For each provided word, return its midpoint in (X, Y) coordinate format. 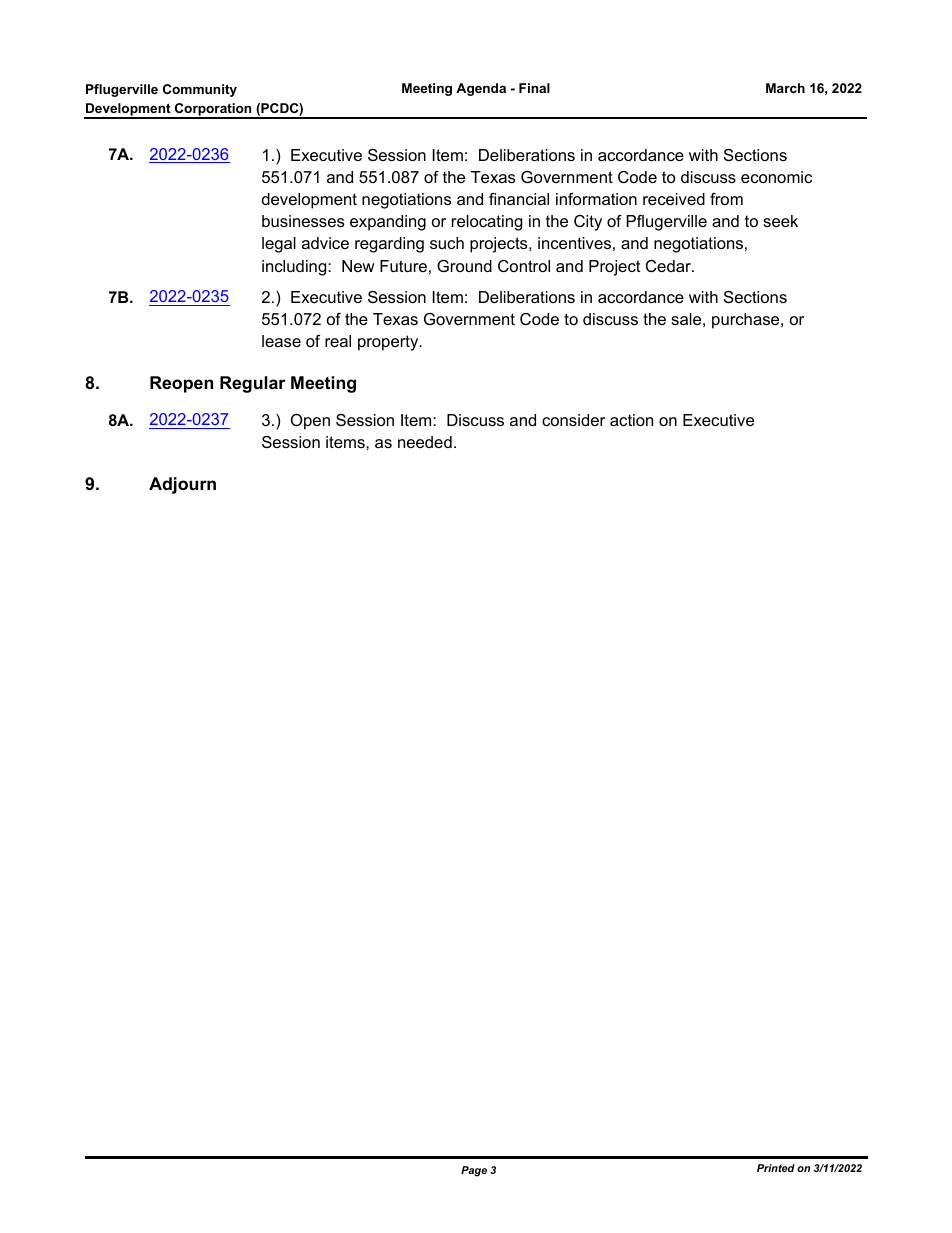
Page (474, 1171)
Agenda (481, 89)
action (631, 420)
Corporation (213, 110)
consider (573, 420)
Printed (776, 1168)
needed (425, 442)
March (785, 88)
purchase (747, 321)
